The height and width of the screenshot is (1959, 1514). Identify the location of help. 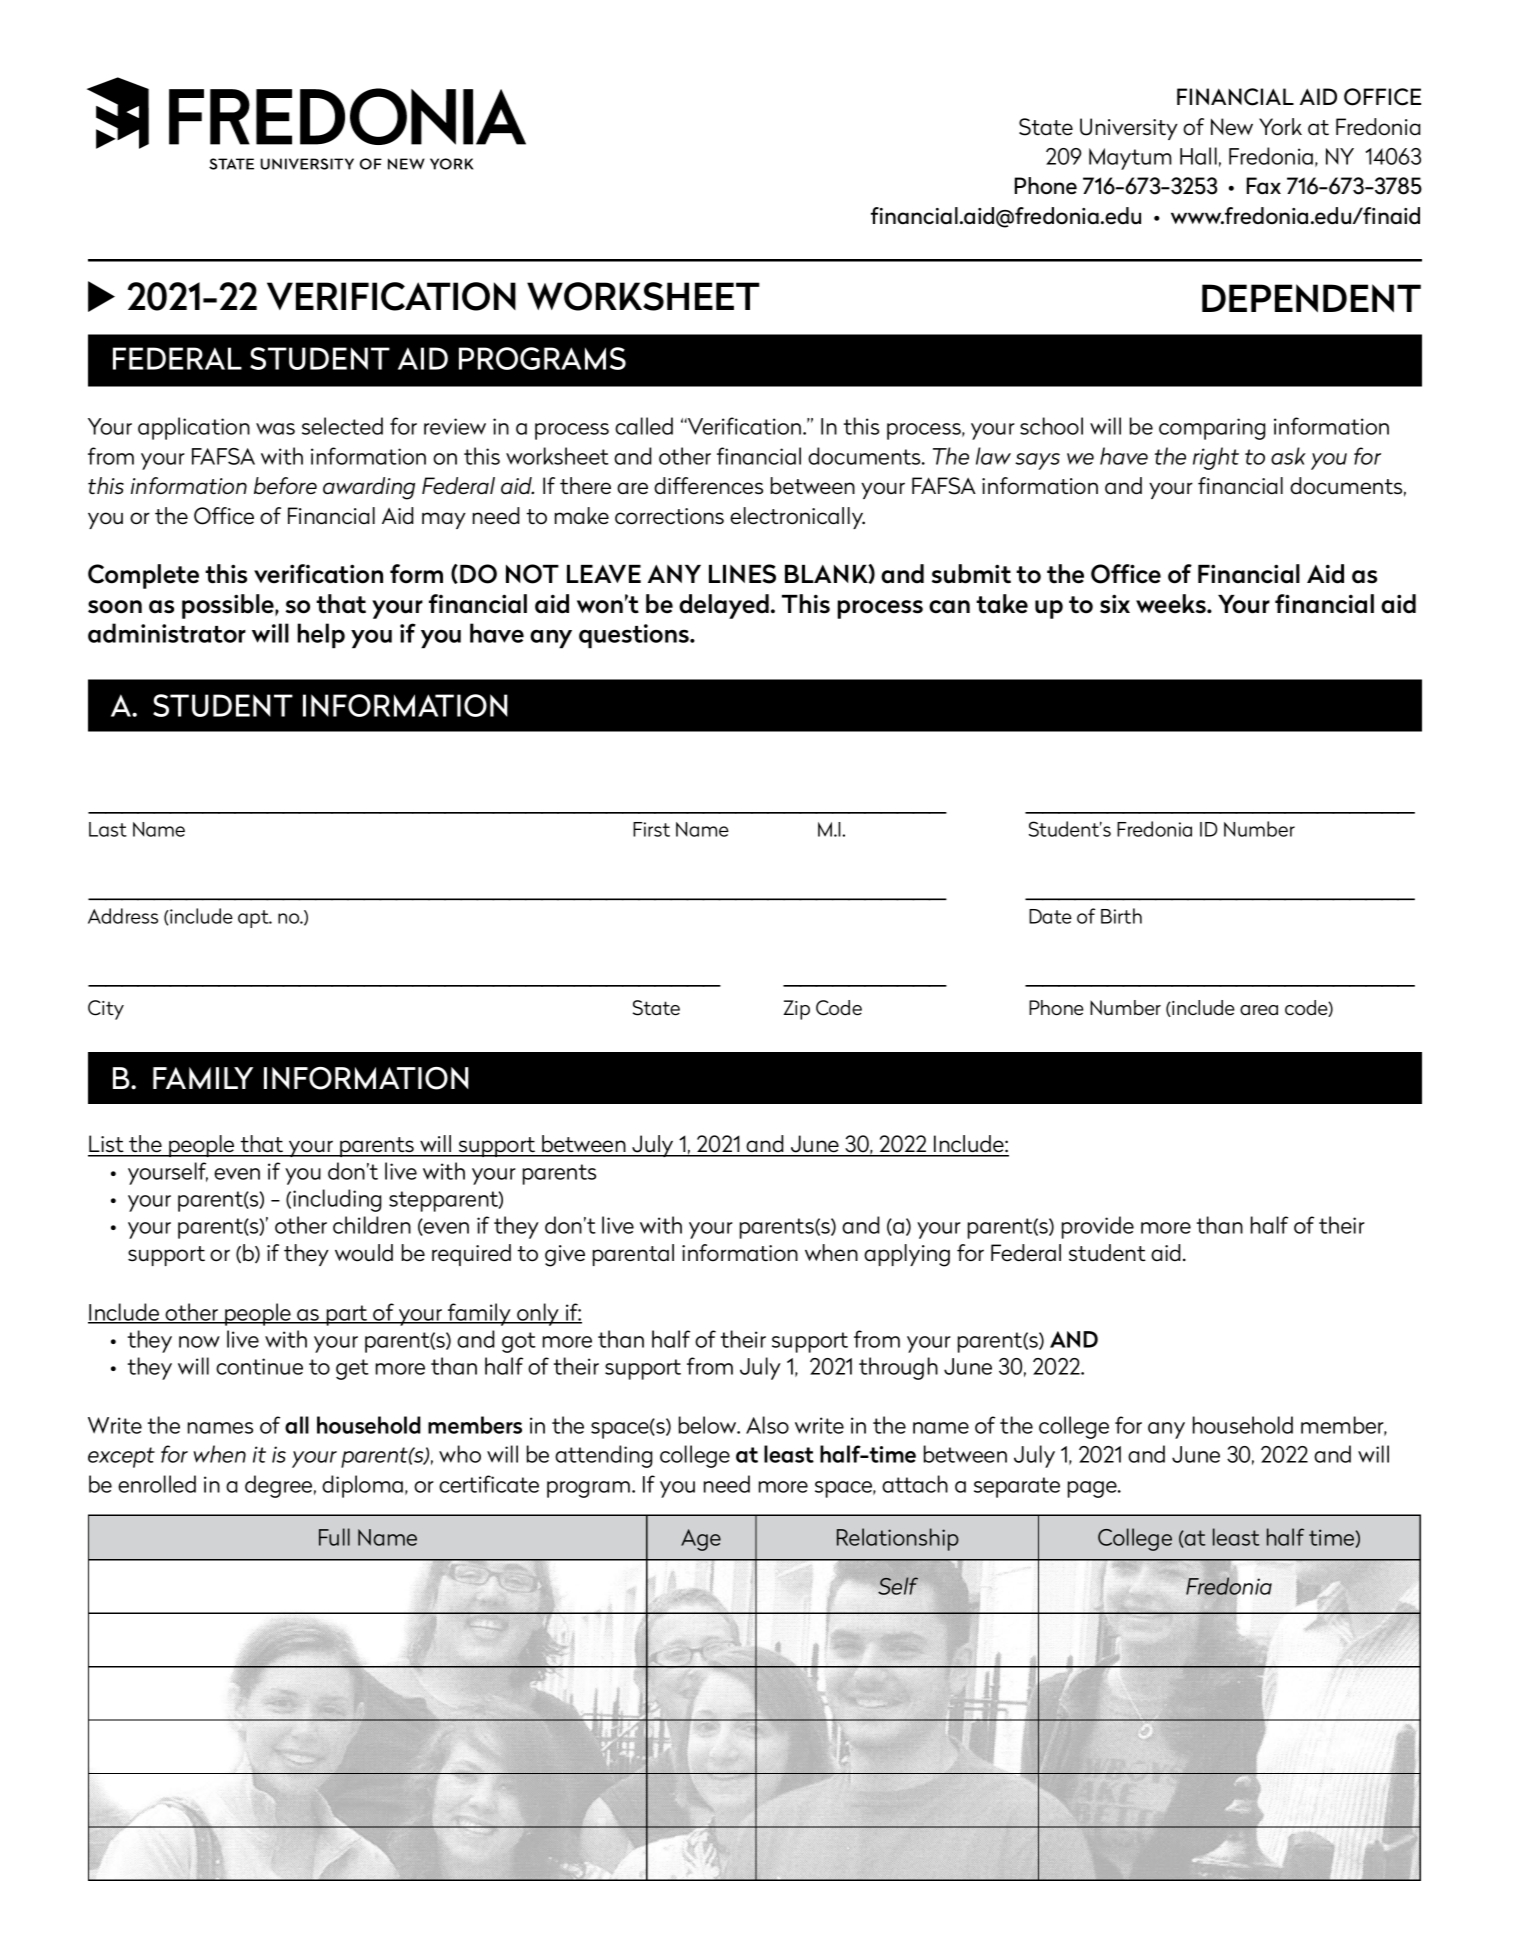
(321, 635).
